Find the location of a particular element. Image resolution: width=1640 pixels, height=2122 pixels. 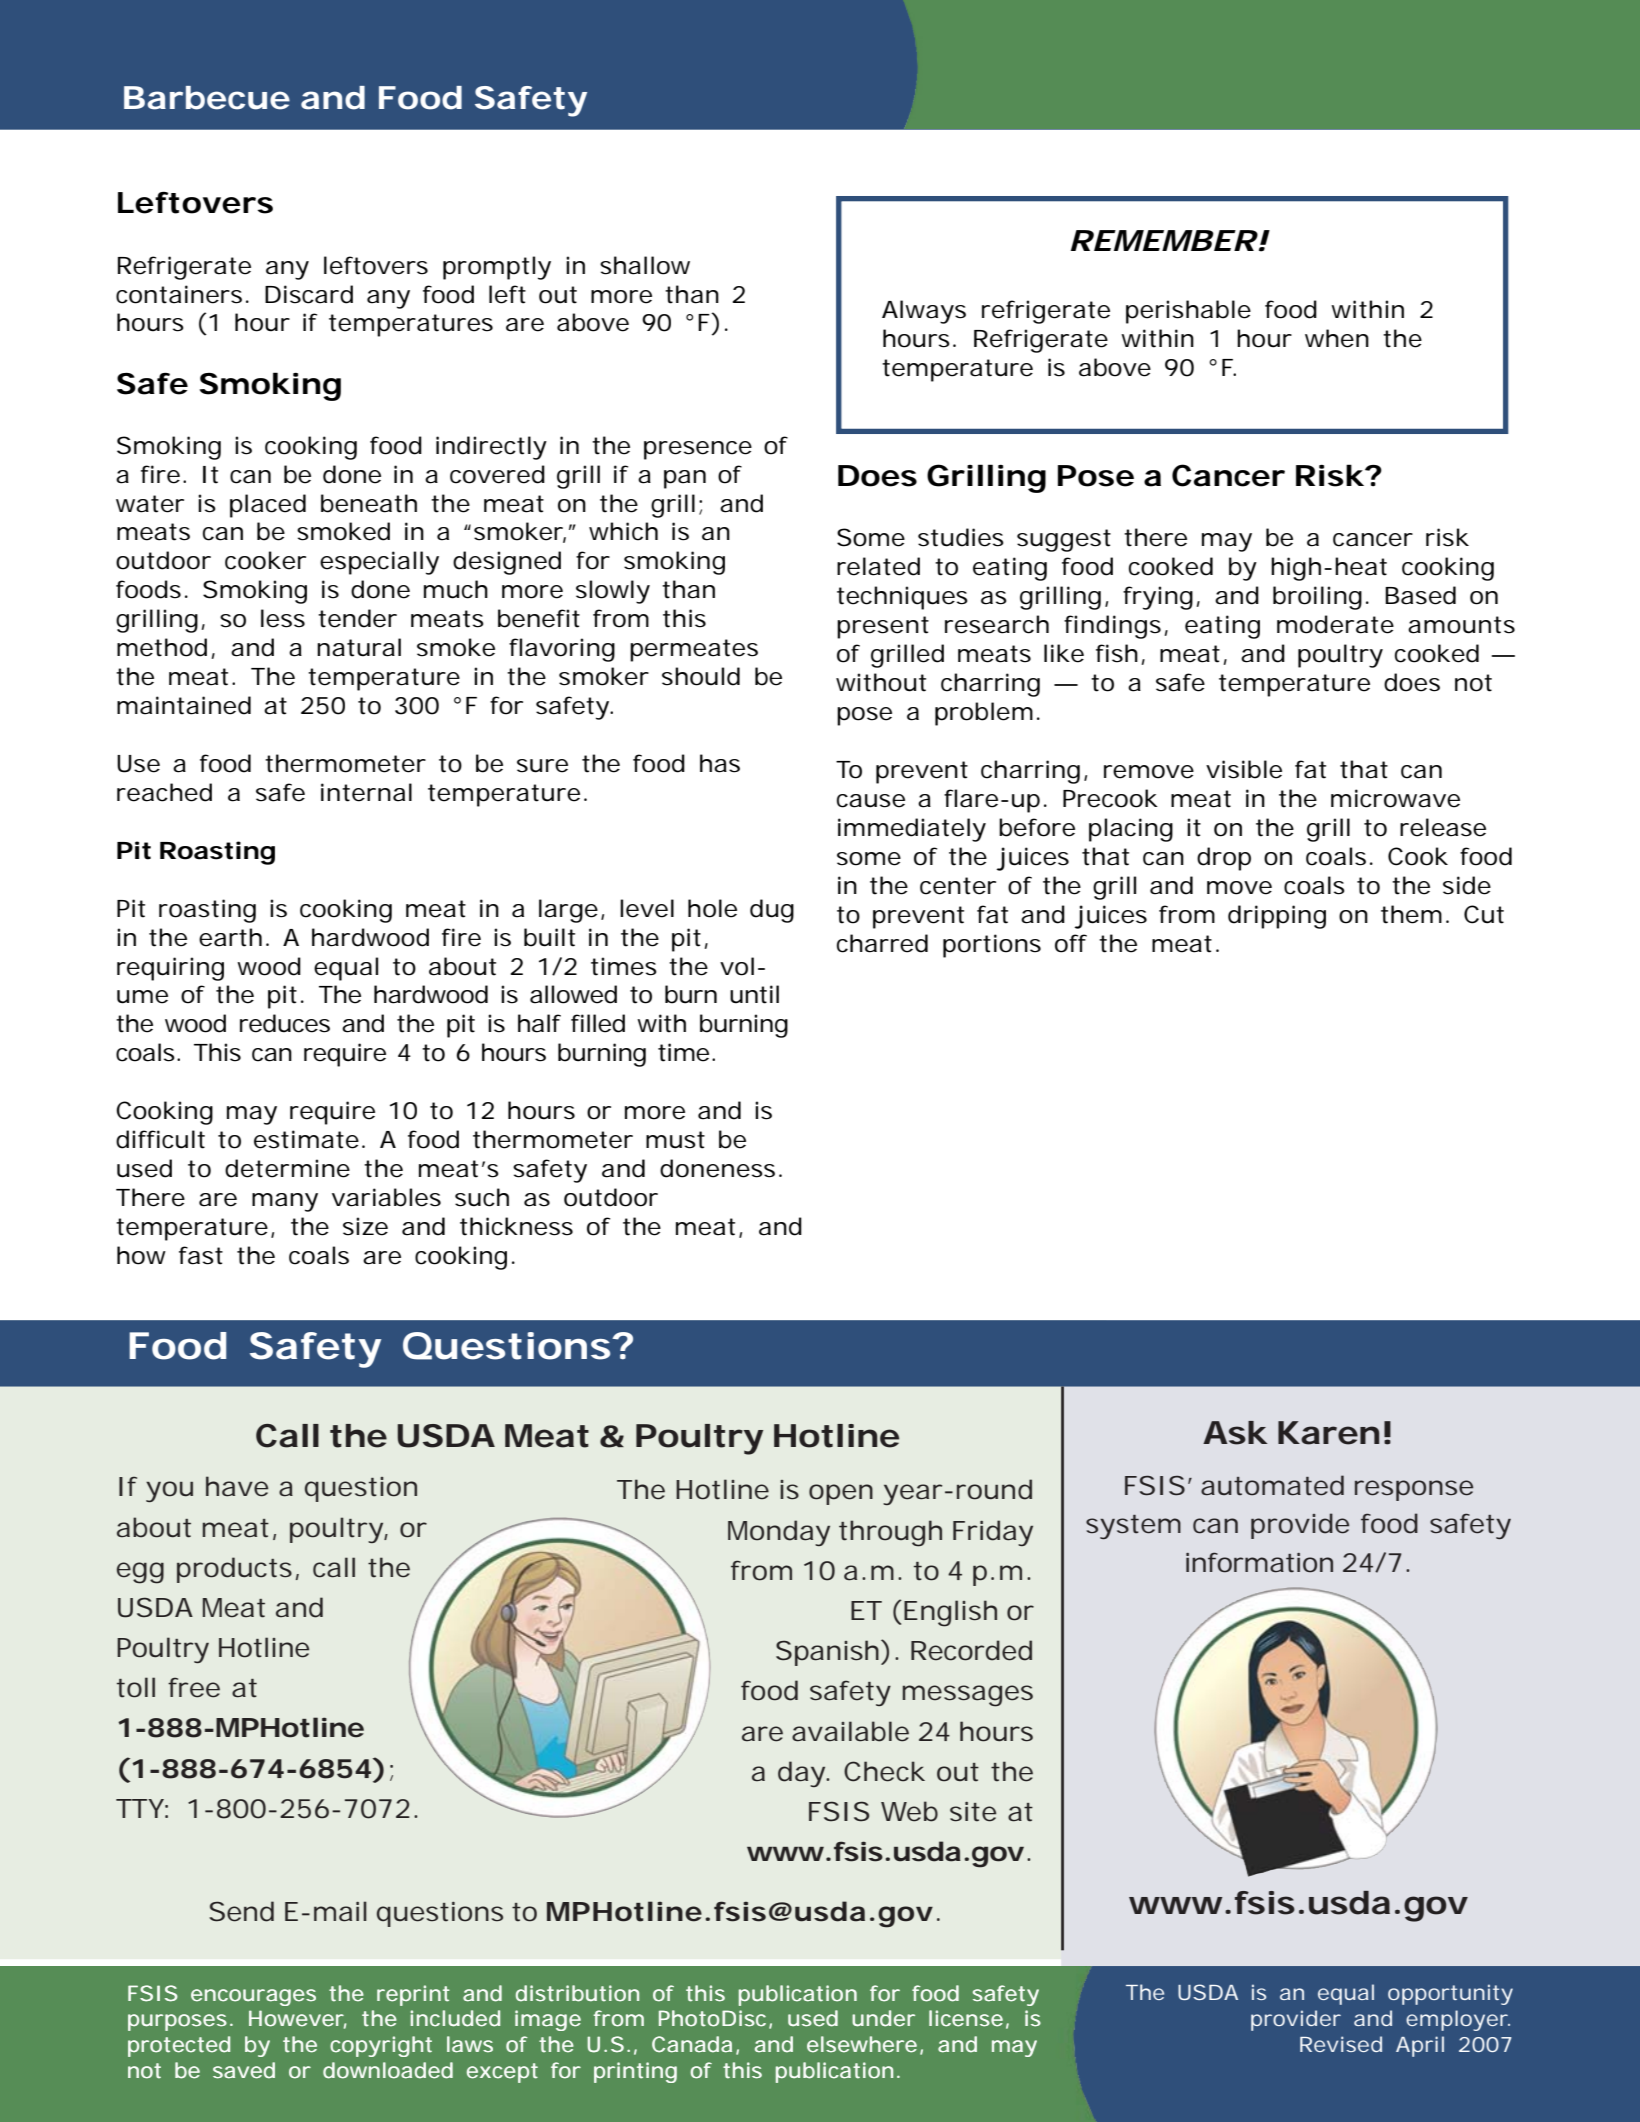

determine is located at coordinates (287, 1168).
